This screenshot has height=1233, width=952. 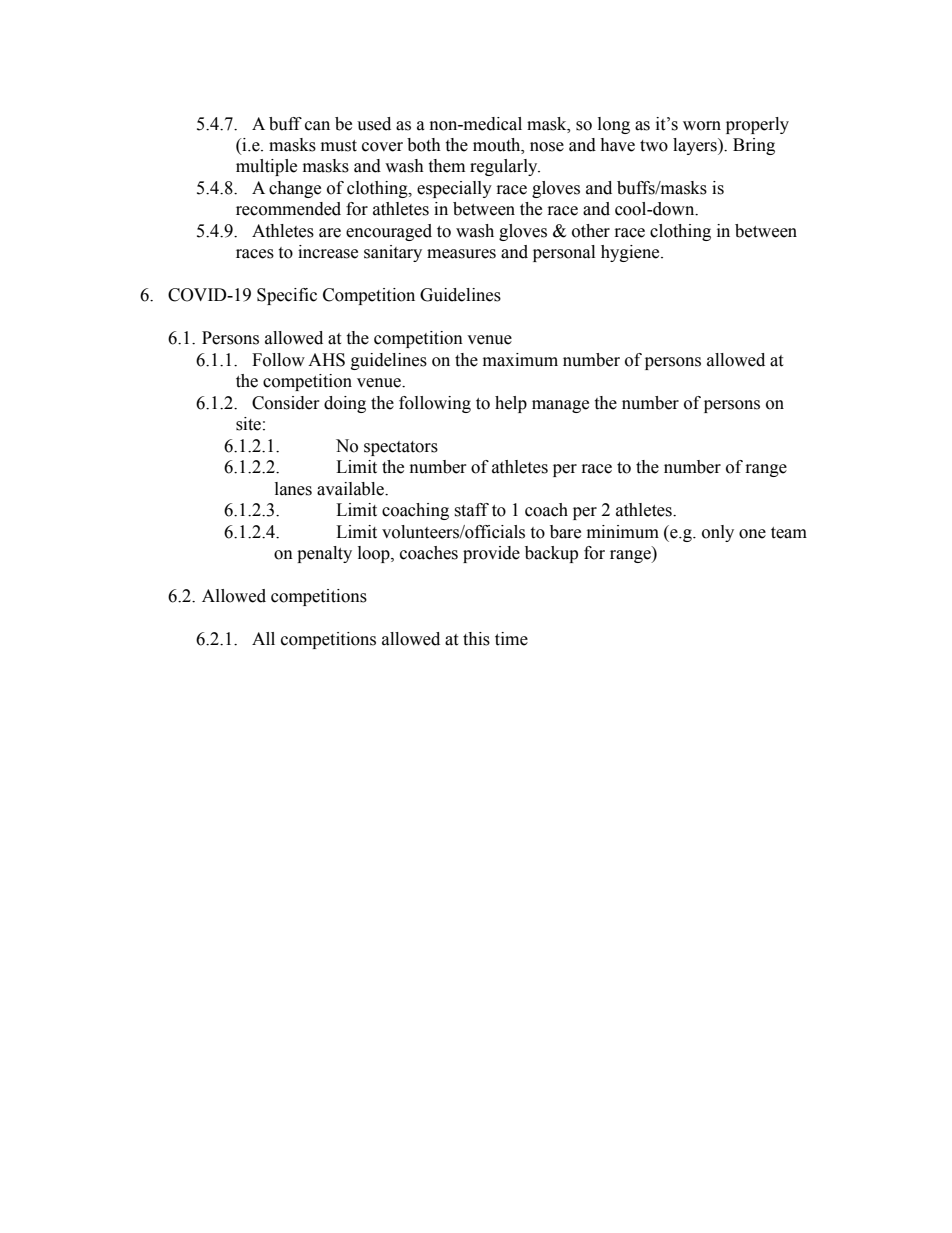 What do you see at coordinates (520, 360) in the screenshot?
I see `maximum` at bounding box center [520, 360].
